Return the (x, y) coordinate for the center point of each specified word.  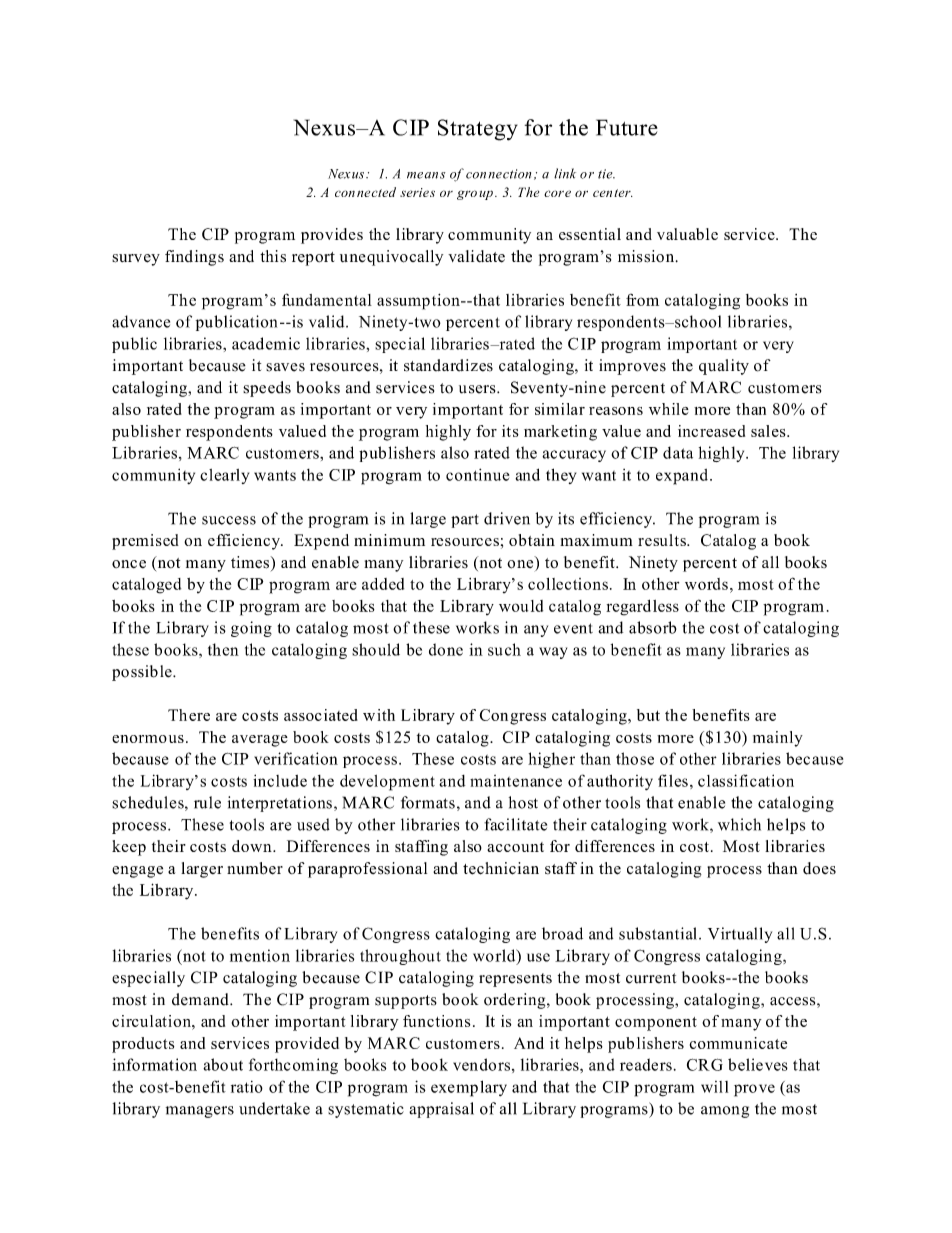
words (706, 584)
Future (626, 127)
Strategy (478, 130)
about (223, 1064)
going (251, 629)
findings (194, 258)
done (446, 649)
